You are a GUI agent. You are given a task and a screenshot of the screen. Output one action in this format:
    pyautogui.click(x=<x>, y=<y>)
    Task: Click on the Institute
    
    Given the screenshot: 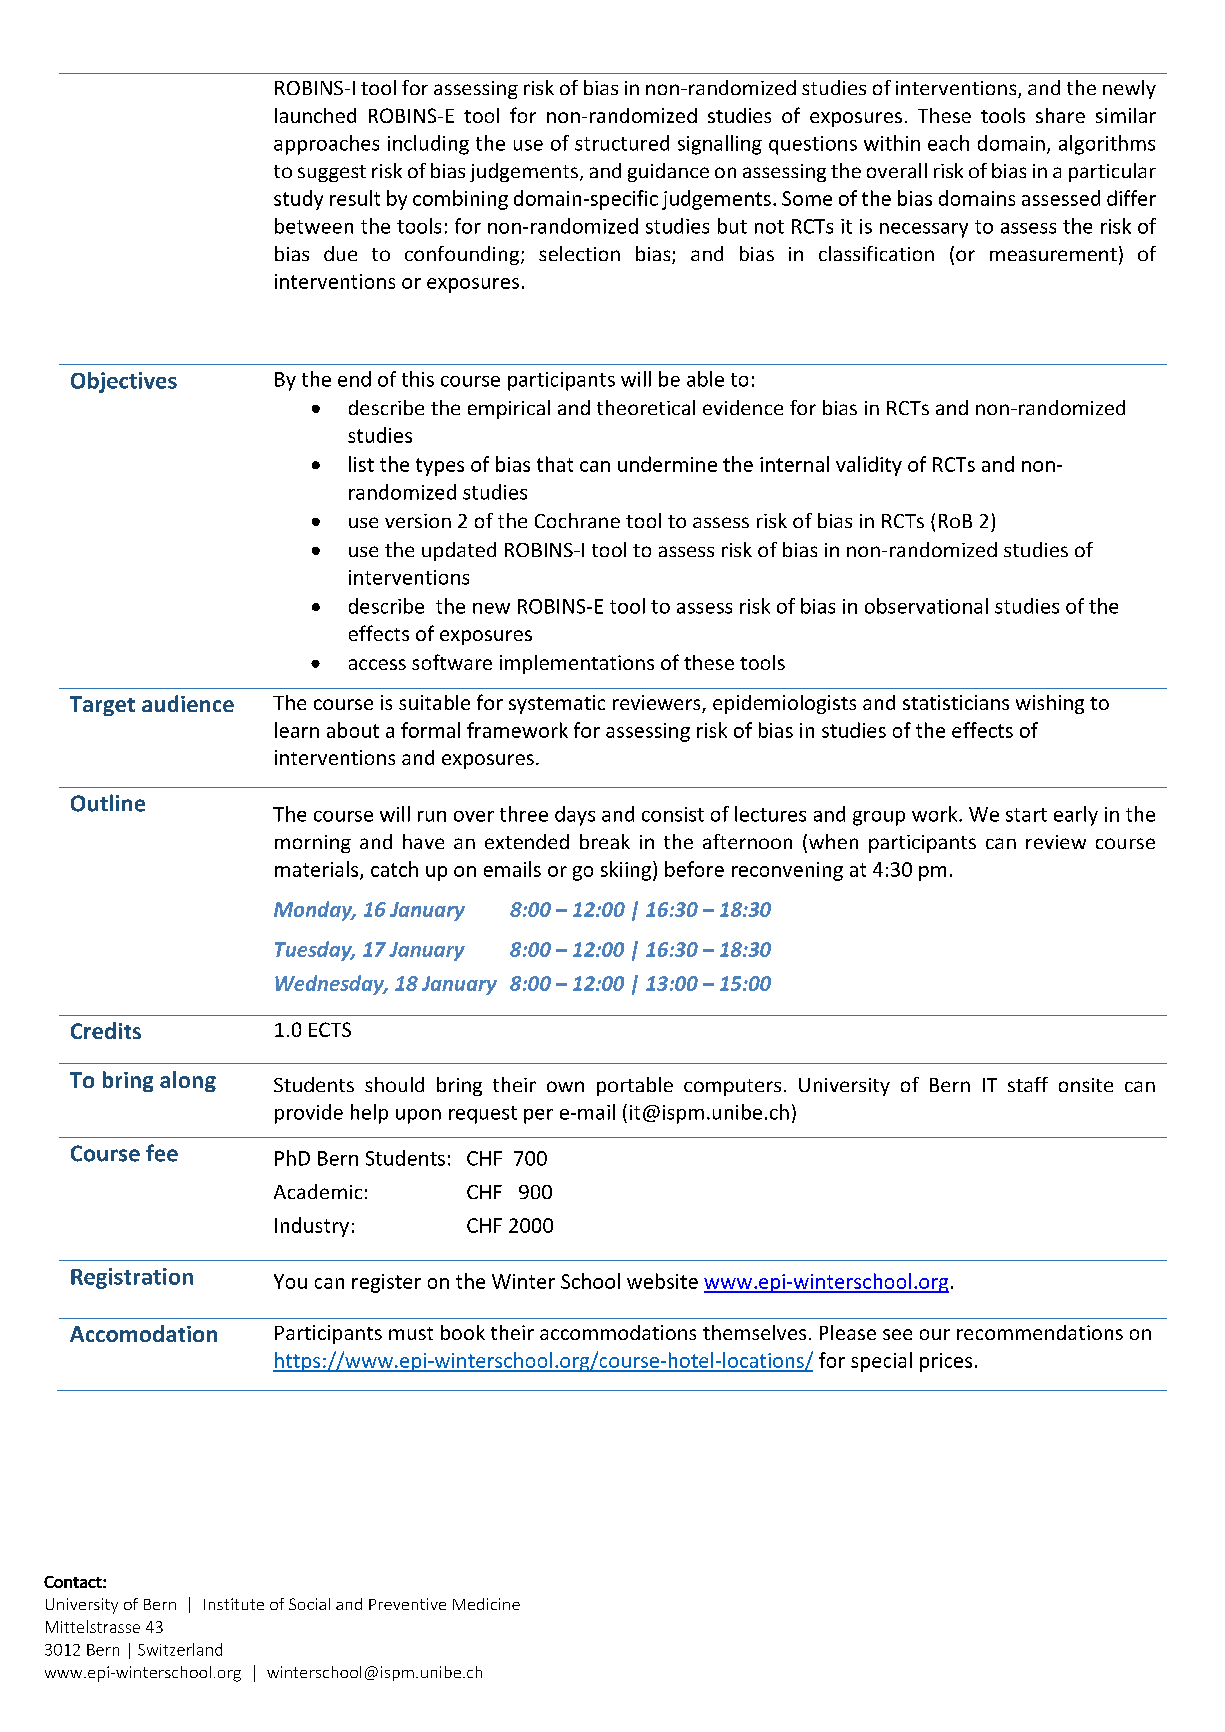 What is the action you would take?
    pyautogui.click(x=234, y=1604)
